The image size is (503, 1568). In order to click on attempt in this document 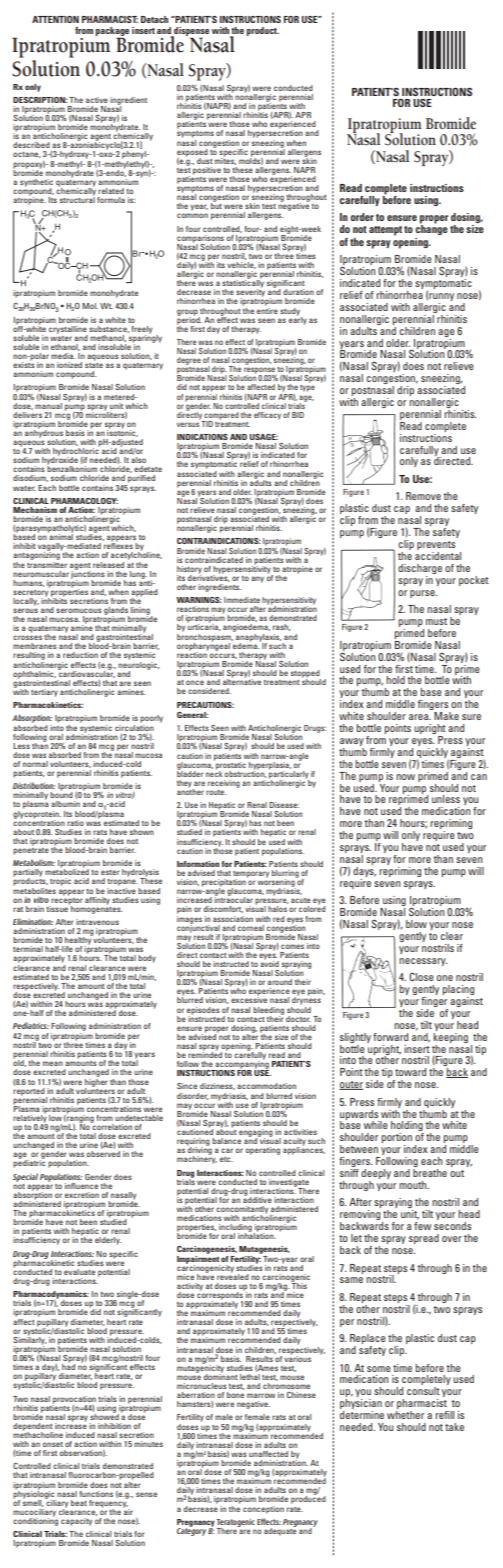, I will do `click(385, 231)`.
